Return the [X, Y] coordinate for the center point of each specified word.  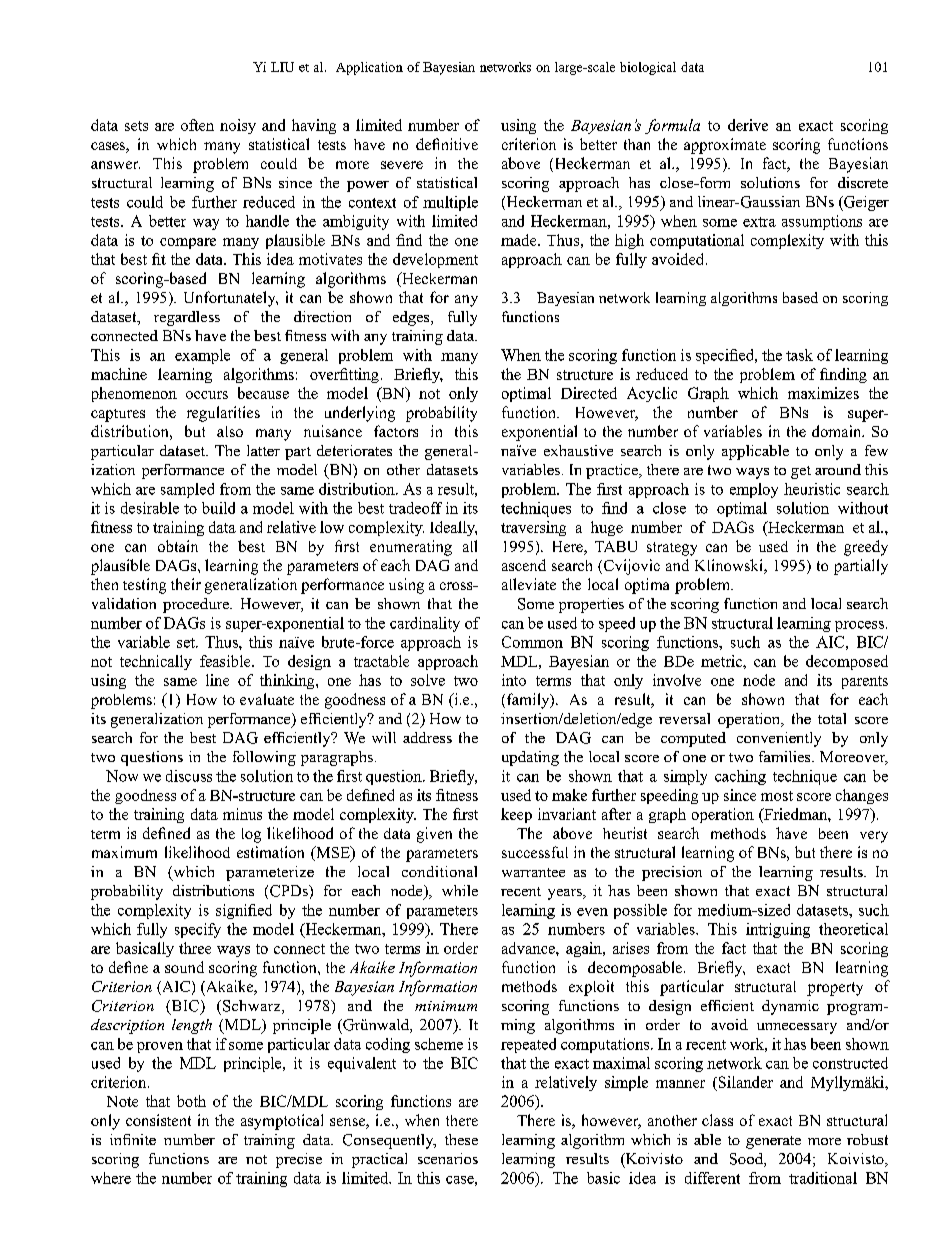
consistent [158, 1120]
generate [773, 1142]
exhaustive [578, 450]
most [777, 796]
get [801, 472]
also [230, 431]
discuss [189, 776]
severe [402, 165]
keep [516, 815]
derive [748, 125]
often [197, 125]
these [461, 1139]
